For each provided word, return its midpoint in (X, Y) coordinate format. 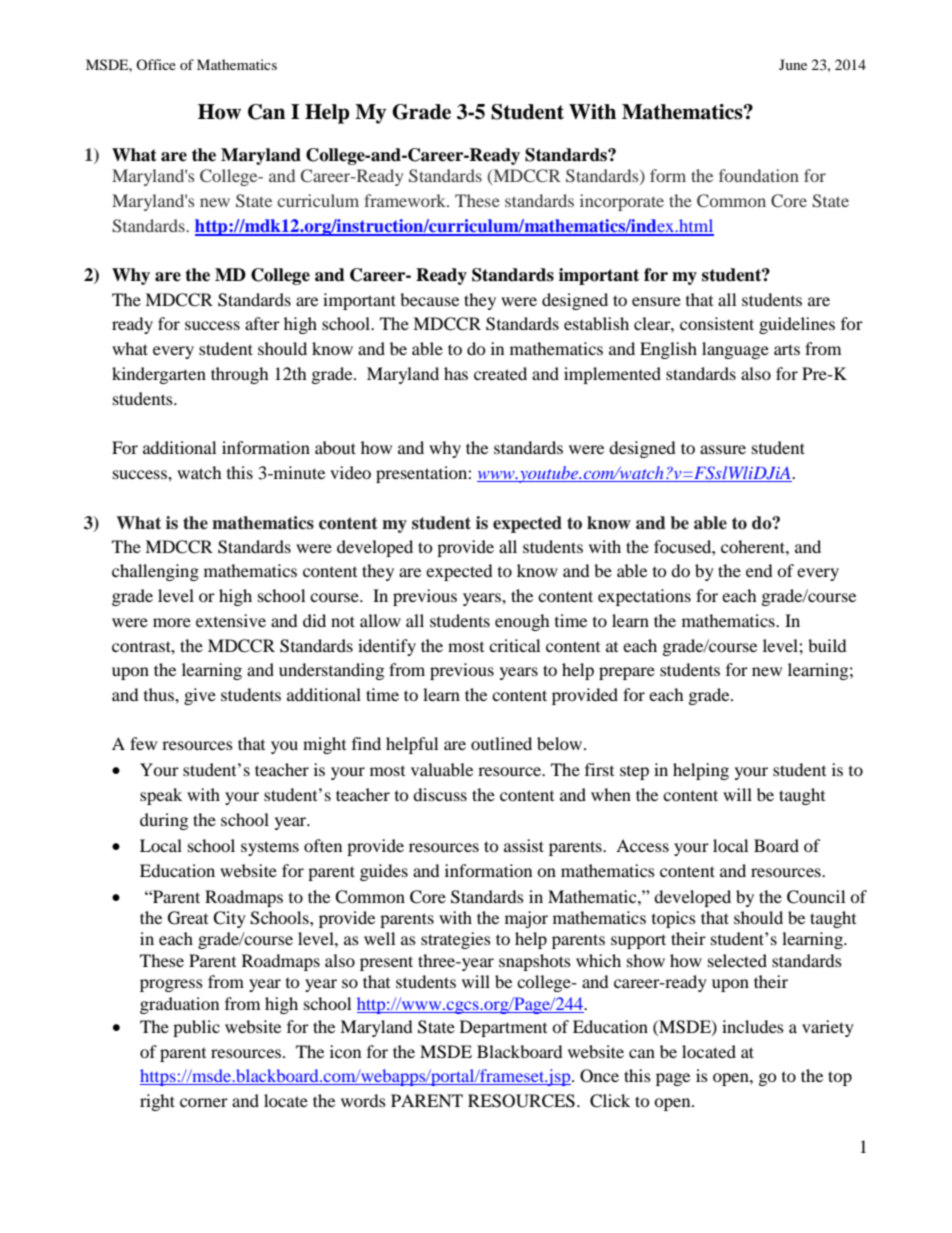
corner (204, 1102)
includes (753, 1026)
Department (503, 1028)
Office (156, 64)
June (793, 64)
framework (406, 200)
